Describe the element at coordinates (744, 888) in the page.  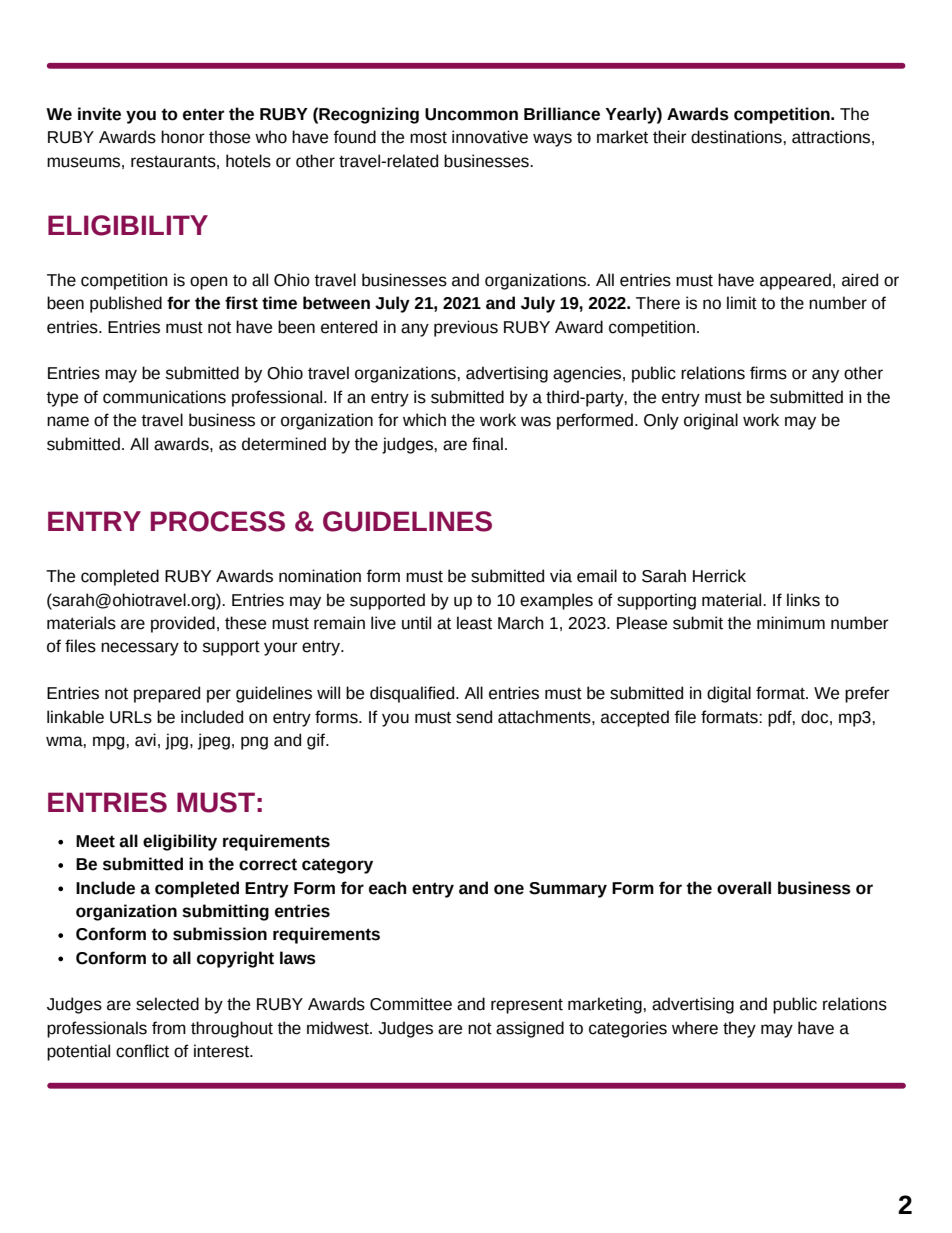
I see `overall` at that location.
